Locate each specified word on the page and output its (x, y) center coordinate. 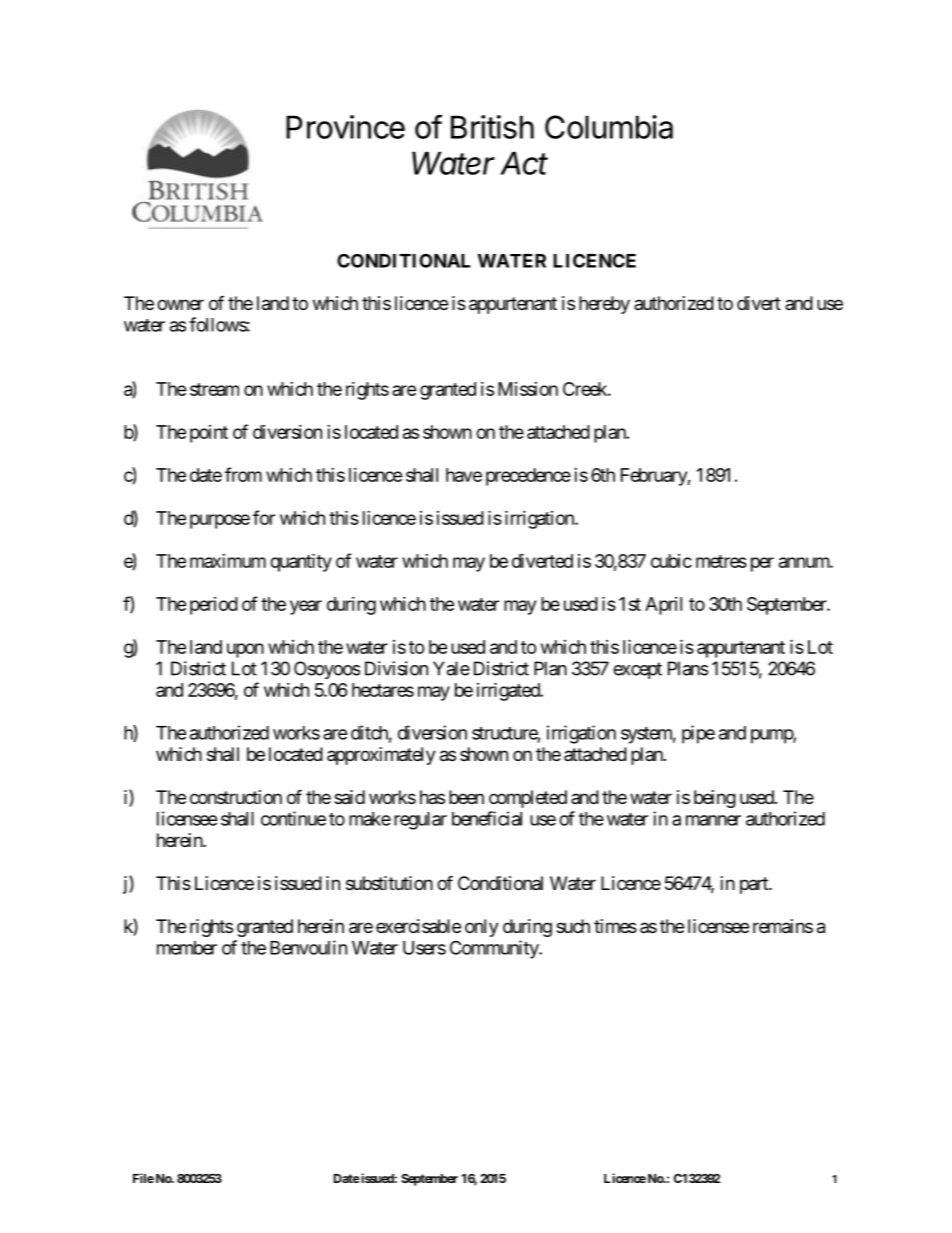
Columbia (609, 127)
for (264, 517)
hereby (604, 305)
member (187, 948)
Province (345, 127)
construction (236, 797)
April (663, 606)
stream (214, 389)
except (637, 670)
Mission (528, 389)
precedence (528, 477)
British (492, 127)
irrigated (509, 691)
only (482, 928)
